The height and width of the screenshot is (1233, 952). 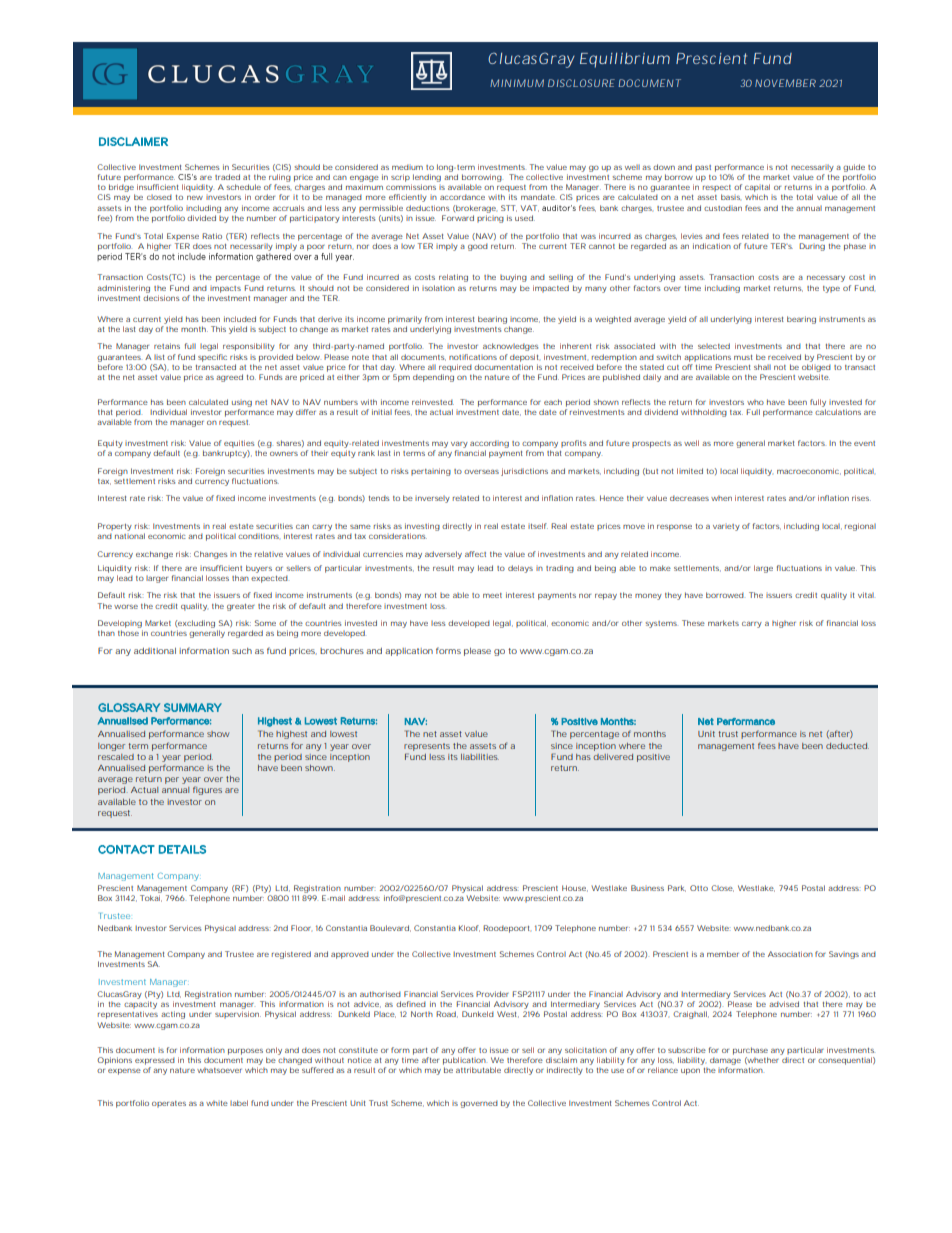 I want to click on publication, so click(x=464, y=1061).
